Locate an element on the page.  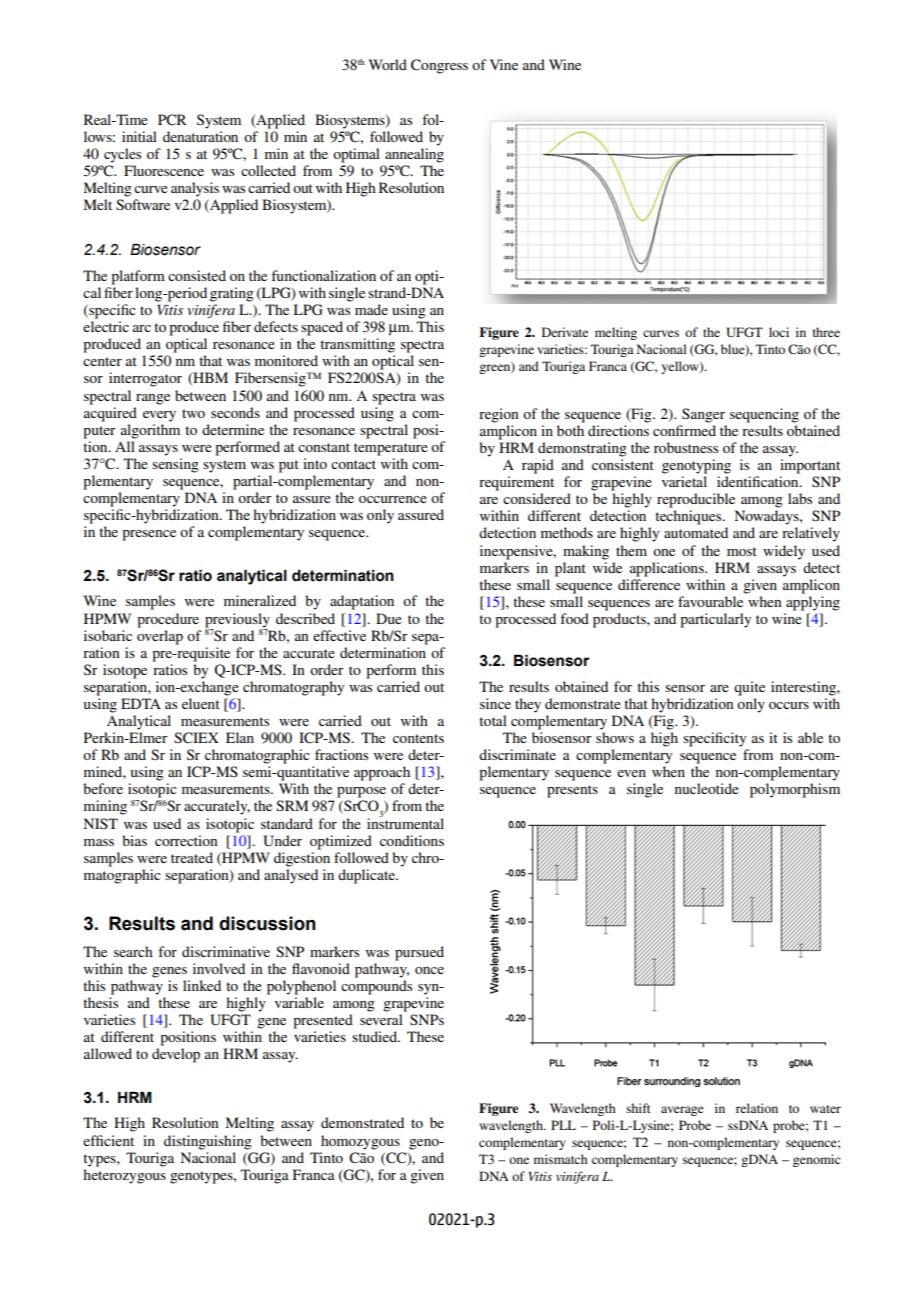
loci is located at coordinates (779, 332).
